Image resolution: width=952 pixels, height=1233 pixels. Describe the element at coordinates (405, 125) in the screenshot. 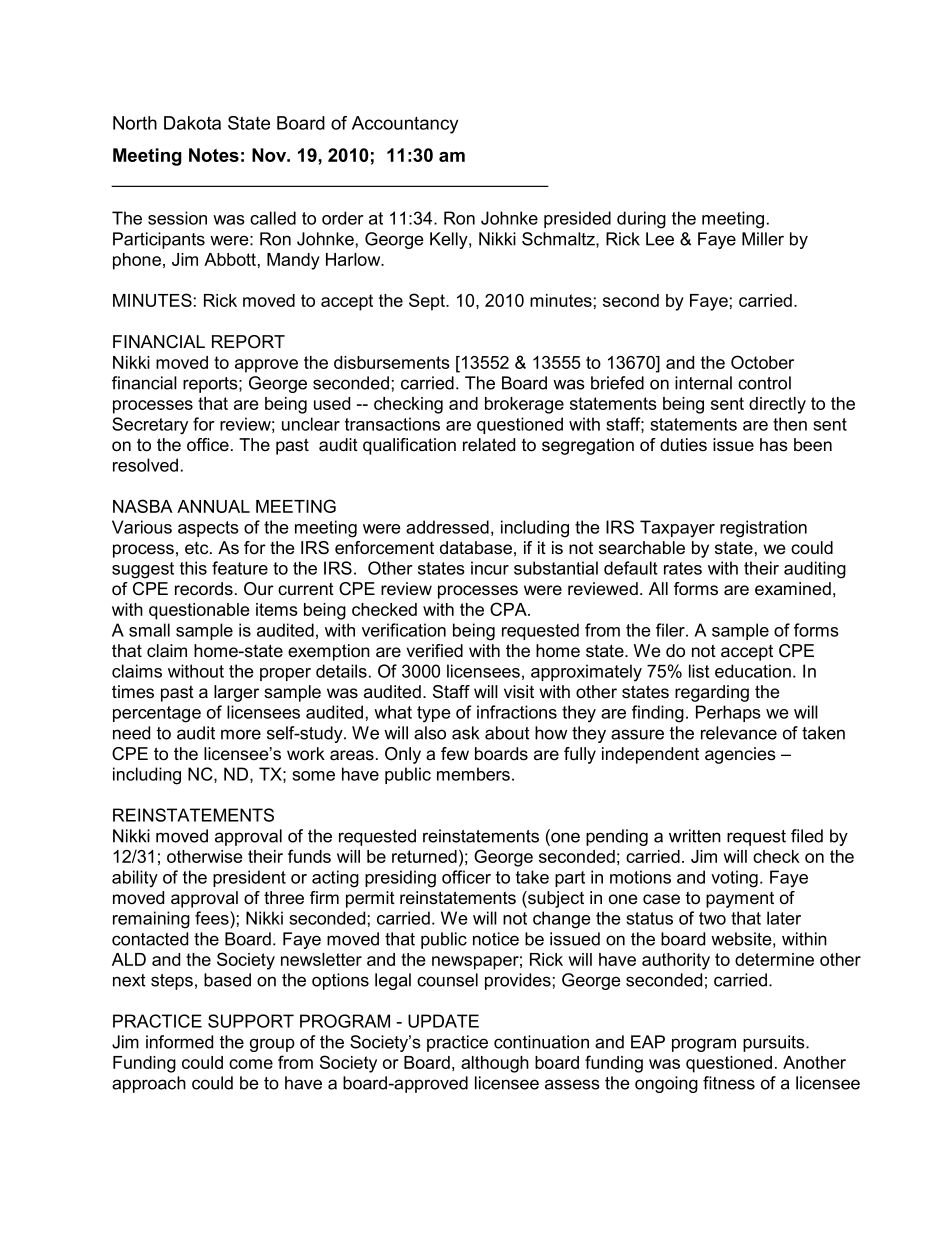

I see `Accountancy` at that location.
